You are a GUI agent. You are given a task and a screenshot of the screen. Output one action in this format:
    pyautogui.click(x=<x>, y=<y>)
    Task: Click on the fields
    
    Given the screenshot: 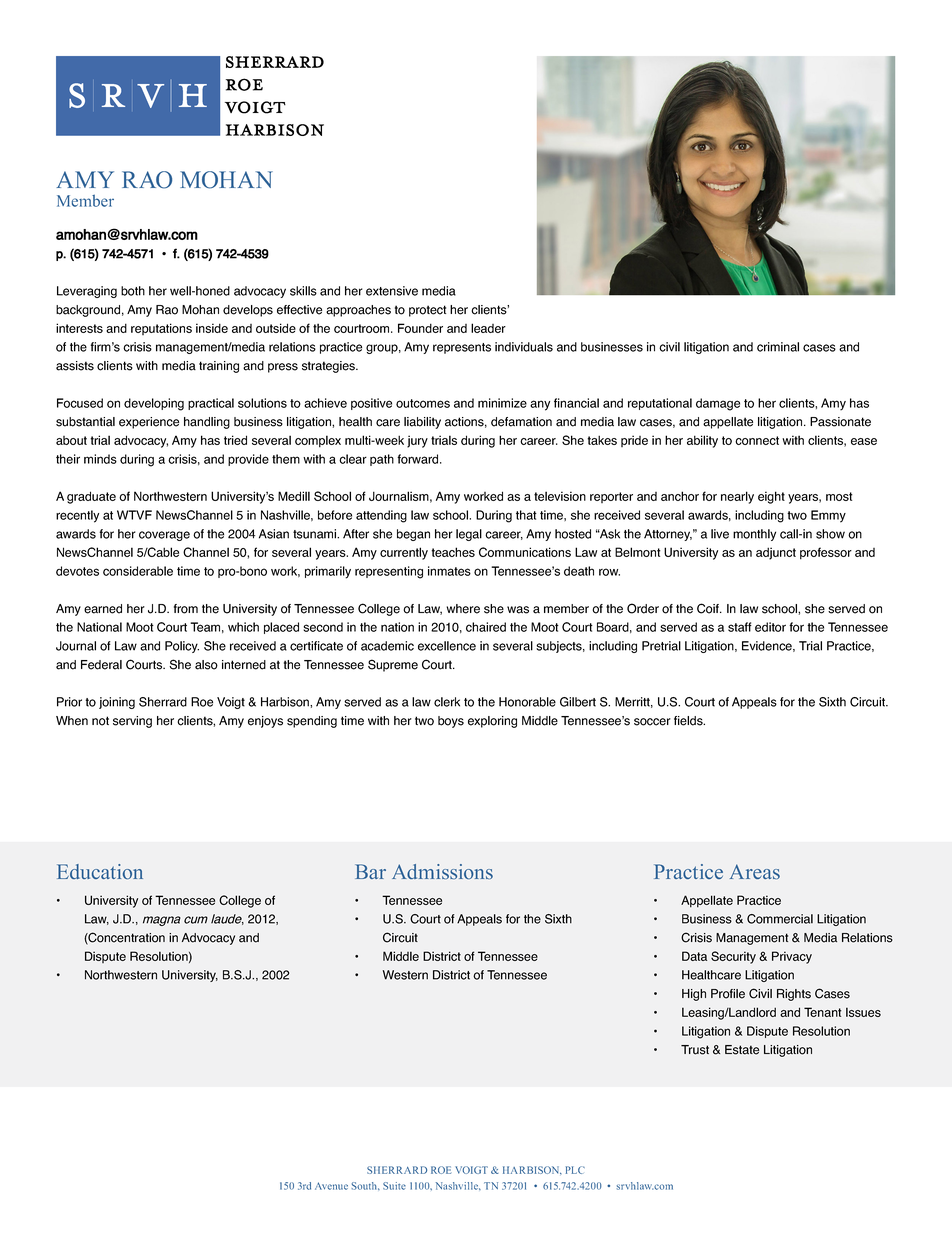 What is the action you would take?
    pyautogui.click(x=689, y=721)
